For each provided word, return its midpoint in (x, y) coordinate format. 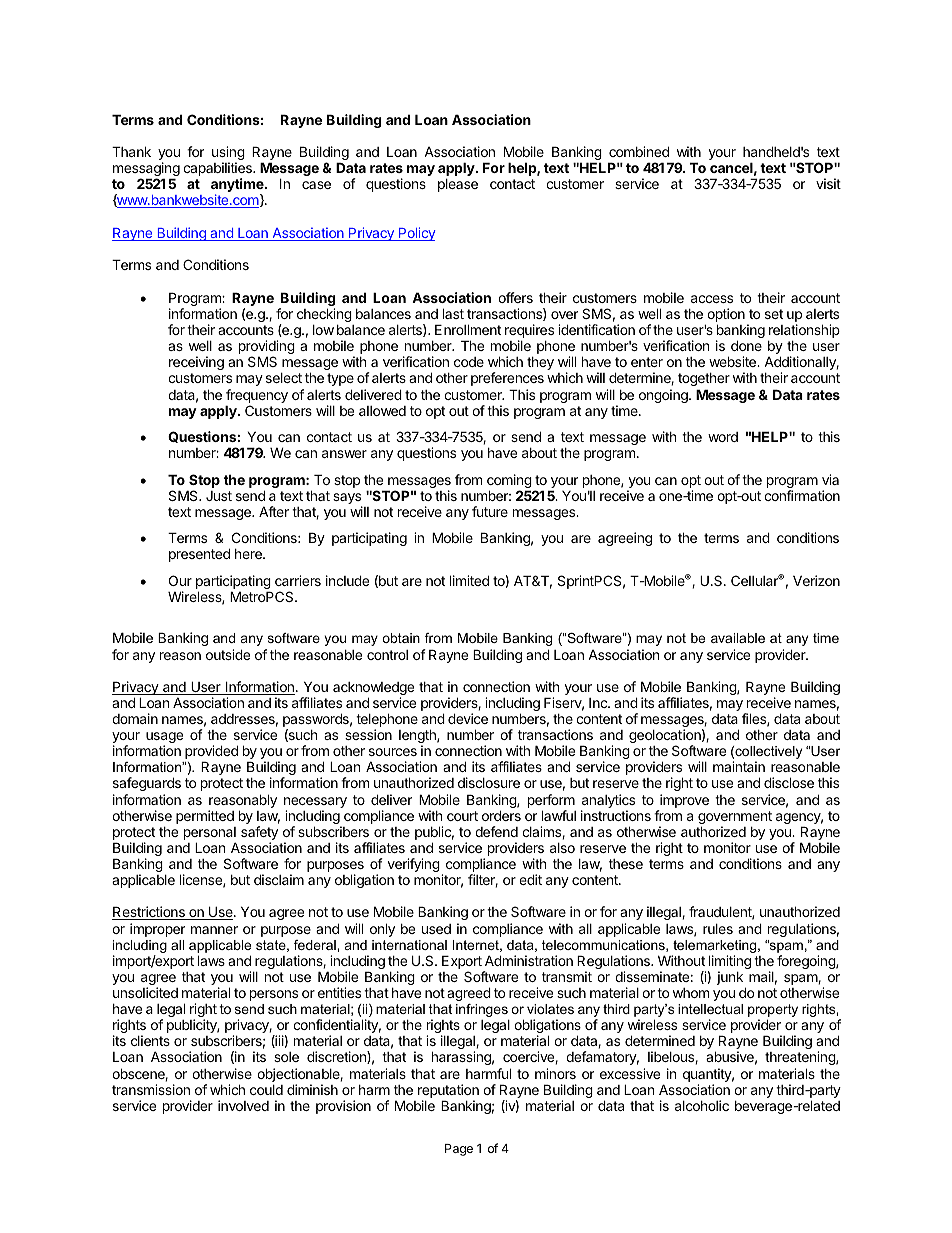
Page (459, 1150)
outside (228, 654)
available (738, 638)
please (458, 185)
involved (243, 1105)
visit (828, 183)
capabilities (218, 170)
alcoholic (702, 1105)
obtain (401, 638)
